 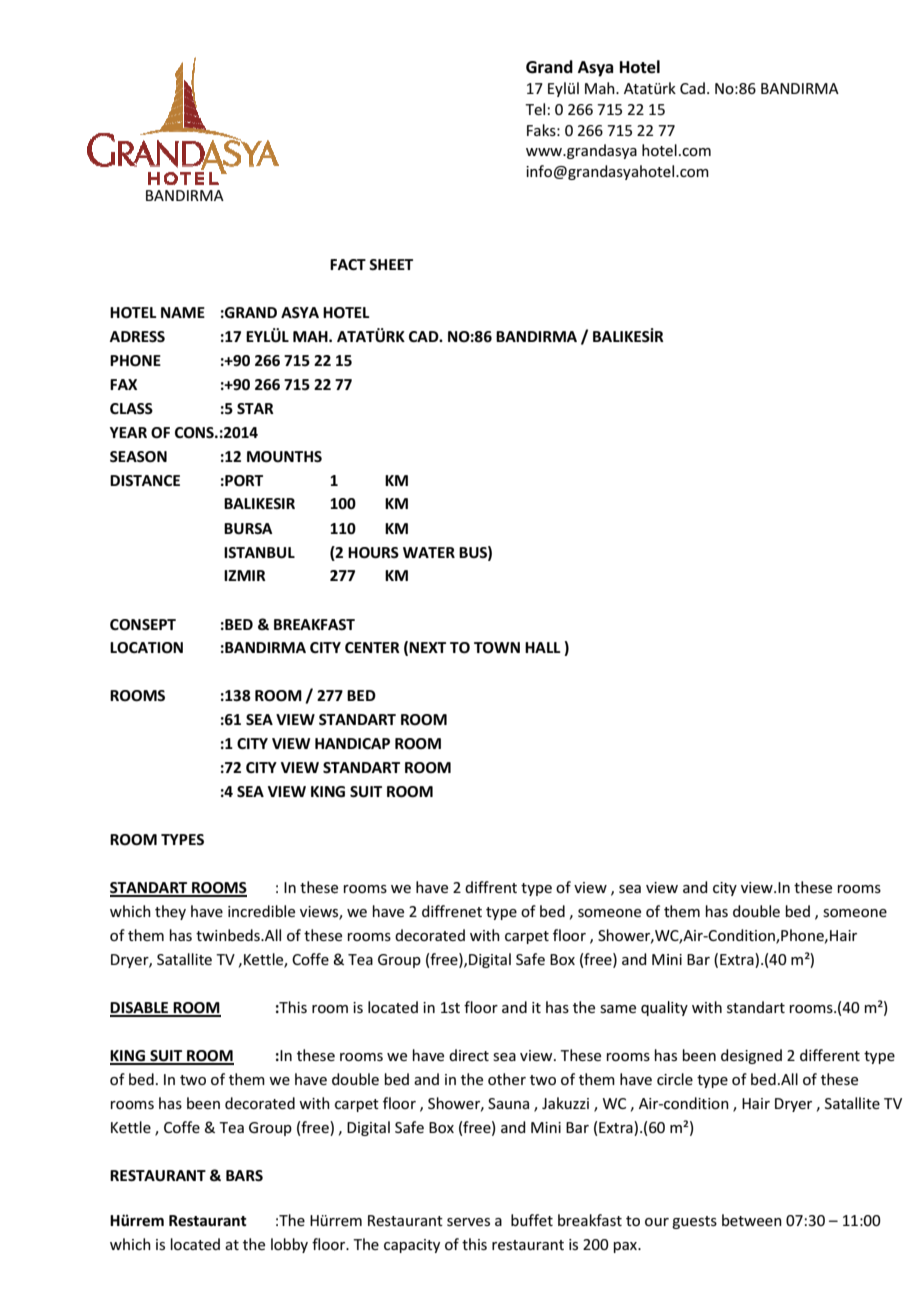 I want to click on Sauna, so click(x=508, y=1103).
